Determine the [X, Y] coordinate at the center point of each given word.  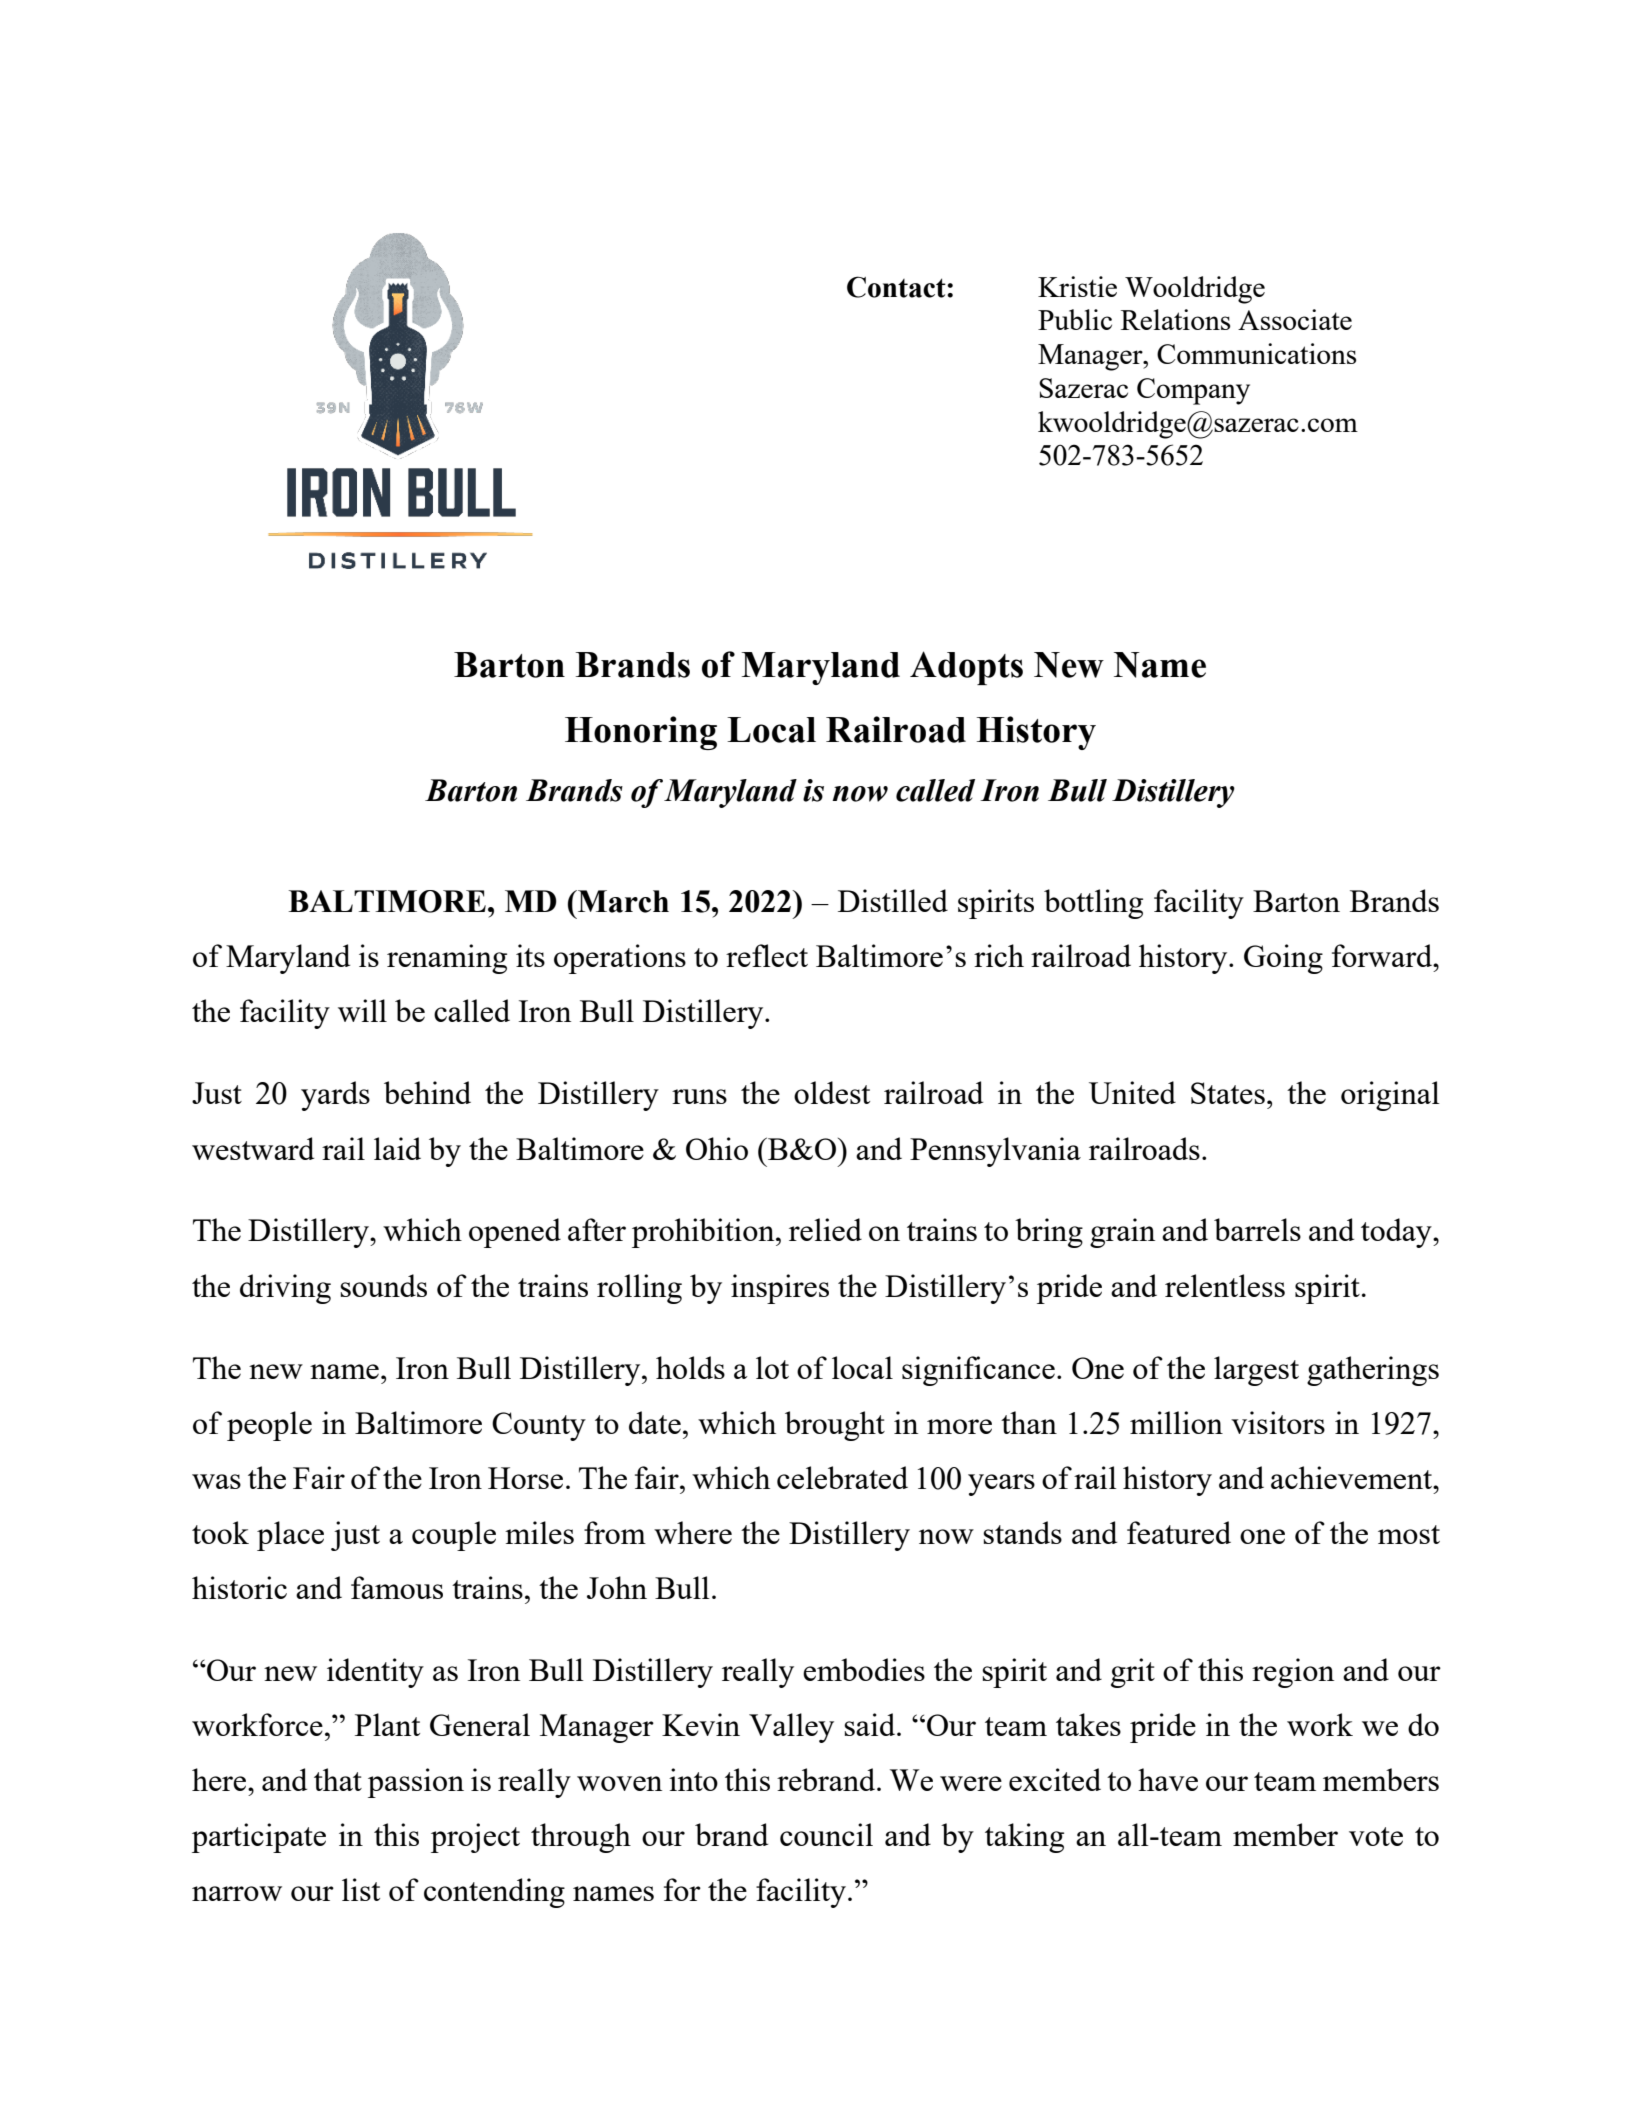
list [361, 1889]
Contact [897, 287]
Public [1075, 319]
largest [1256, 1371]
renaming [447, 959]
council [826, 1834]
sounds [383, 1285]
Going [1283, 959]
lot [772, 1367]
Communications [1256, 353]
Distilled [893, 900]
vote [1376, 1836]
